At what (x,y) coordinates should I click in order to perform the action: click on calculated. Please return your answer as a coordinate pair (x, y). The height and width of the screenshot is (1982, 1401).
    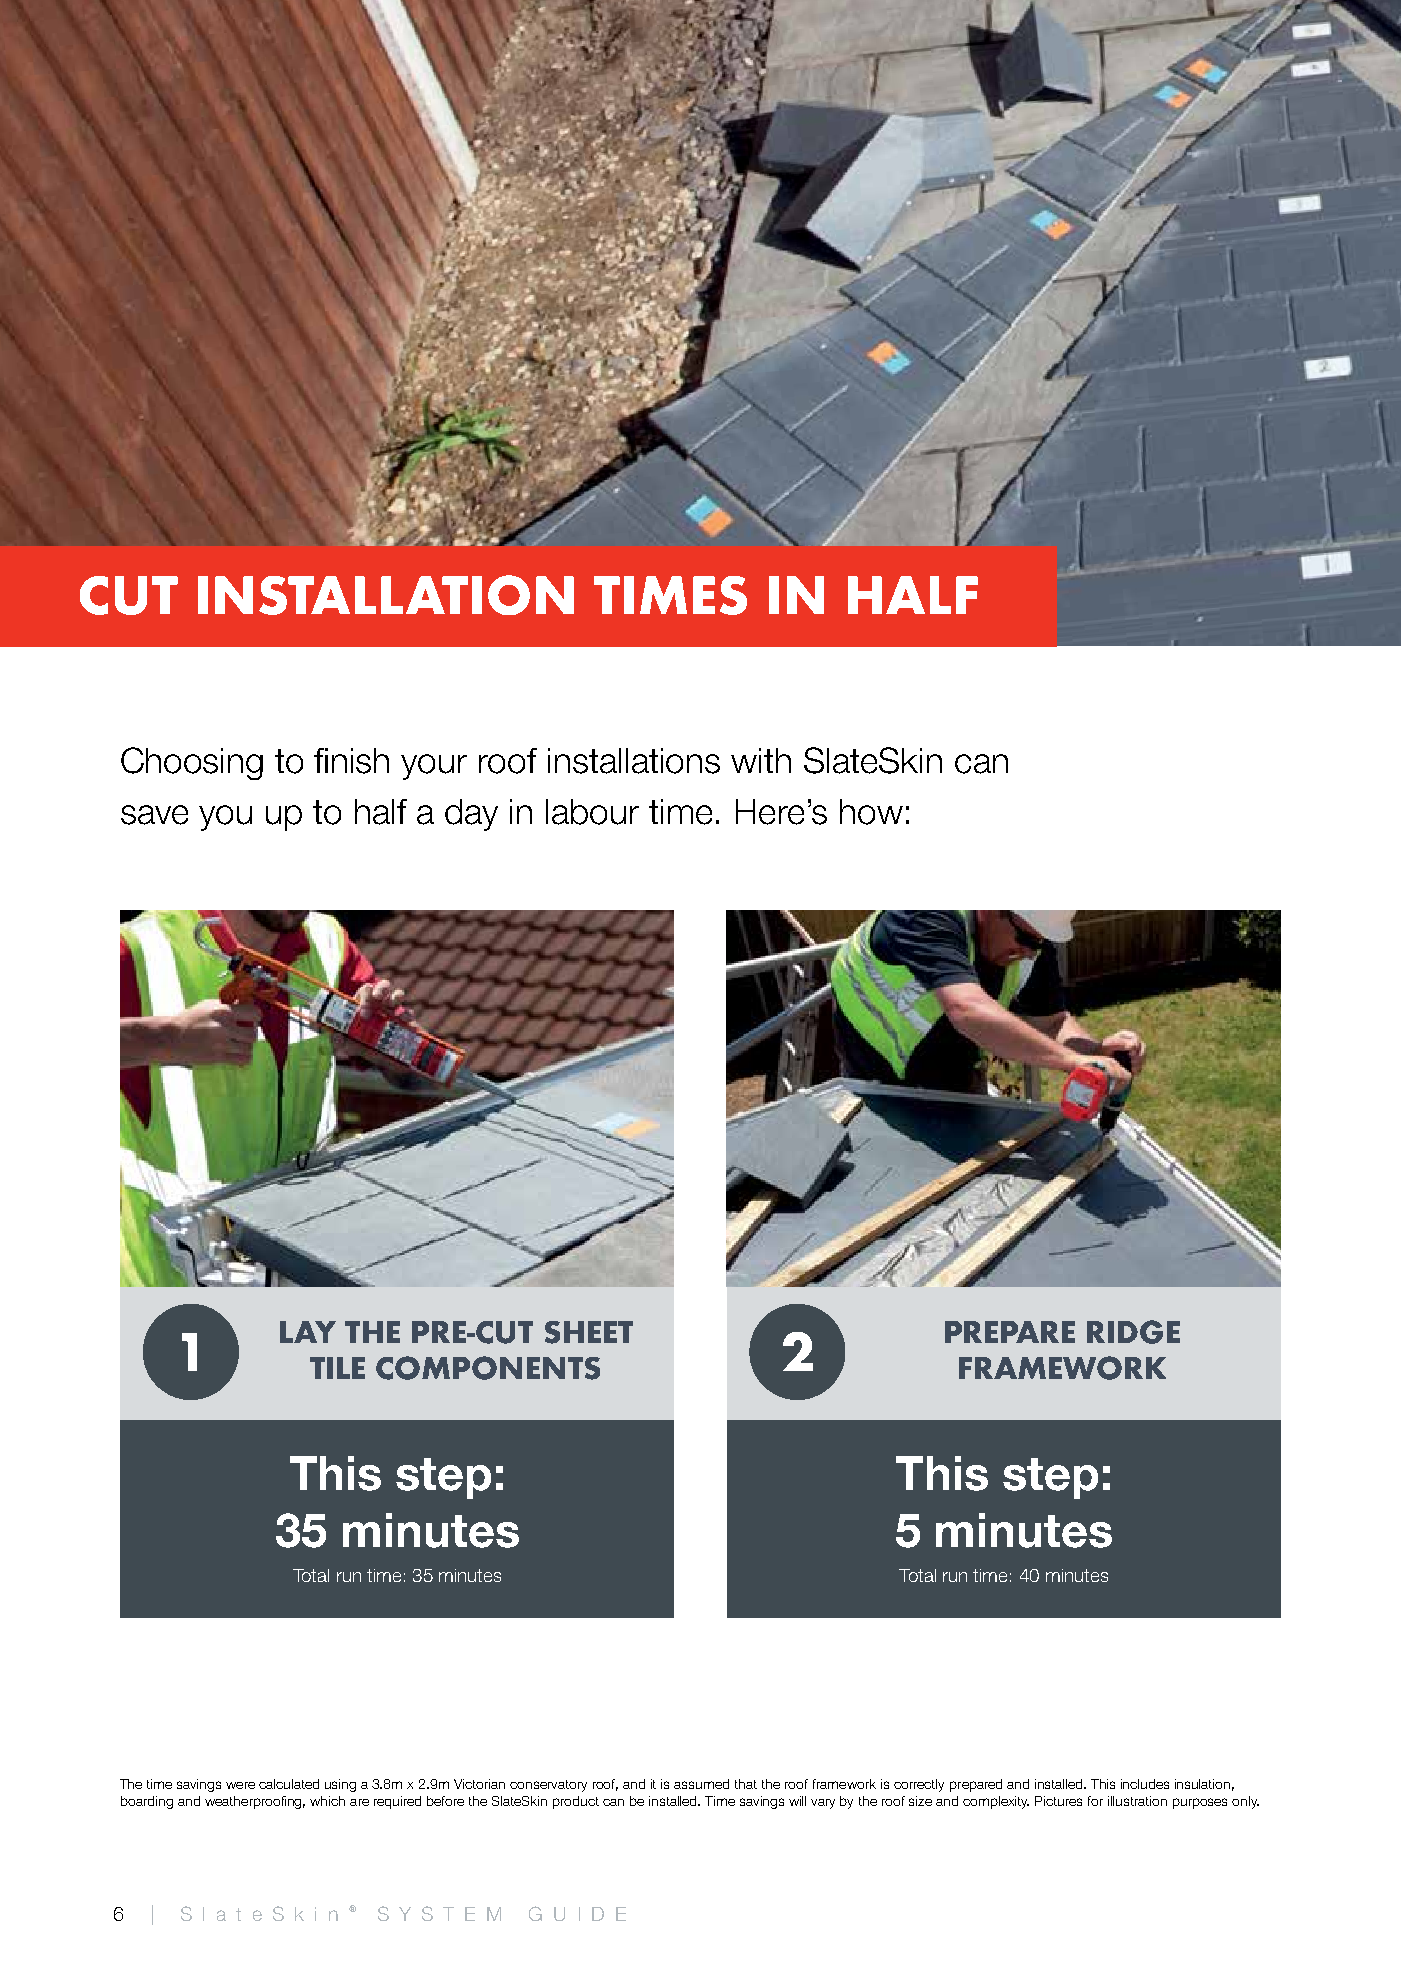
    Looking at the image, I should click on (289, 1784).
